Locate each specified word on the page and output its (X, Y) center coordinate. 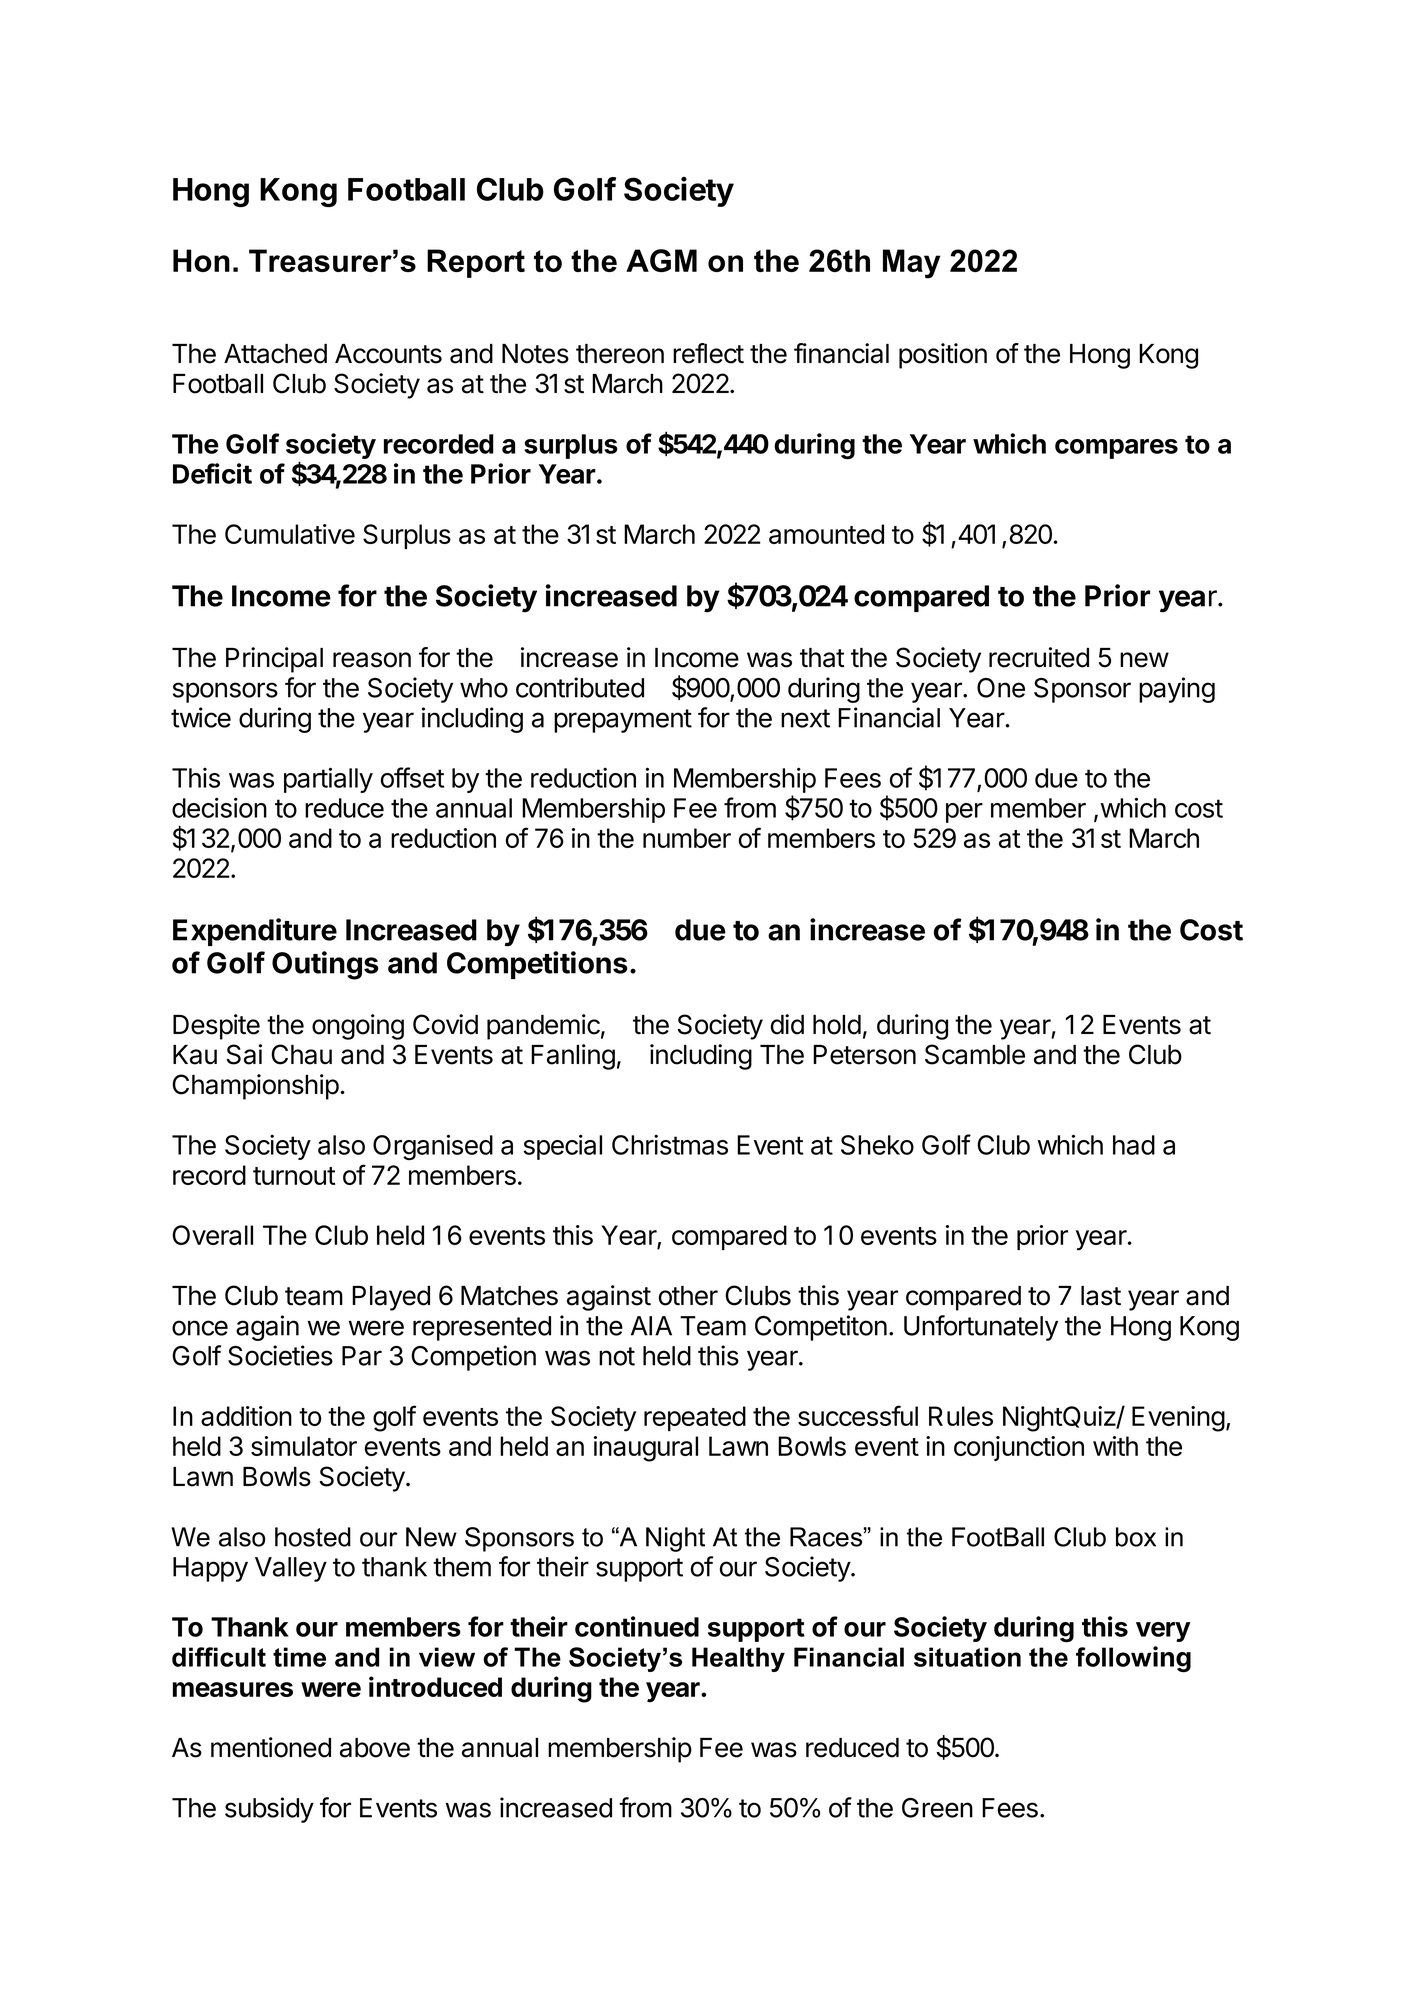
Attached (275, 354)
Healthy (738, 1659)
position (943, 356)
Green (937, 1808)
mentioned (271, 1747)
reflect (708, 353)
